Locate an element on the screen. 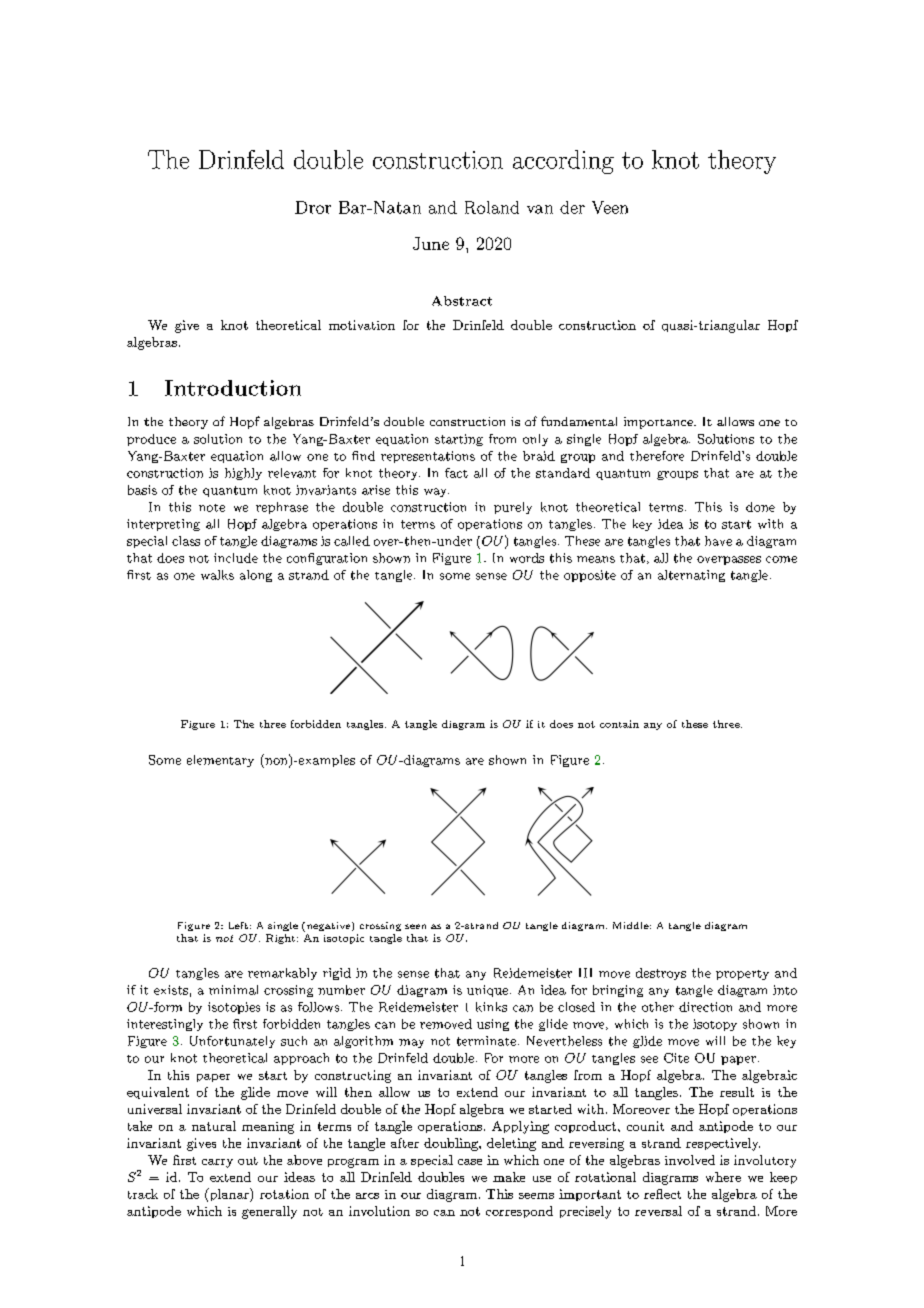 Image resolution: width=924 pixels, height=1308 pixels. Roland is located at coordinates (492, 207).
